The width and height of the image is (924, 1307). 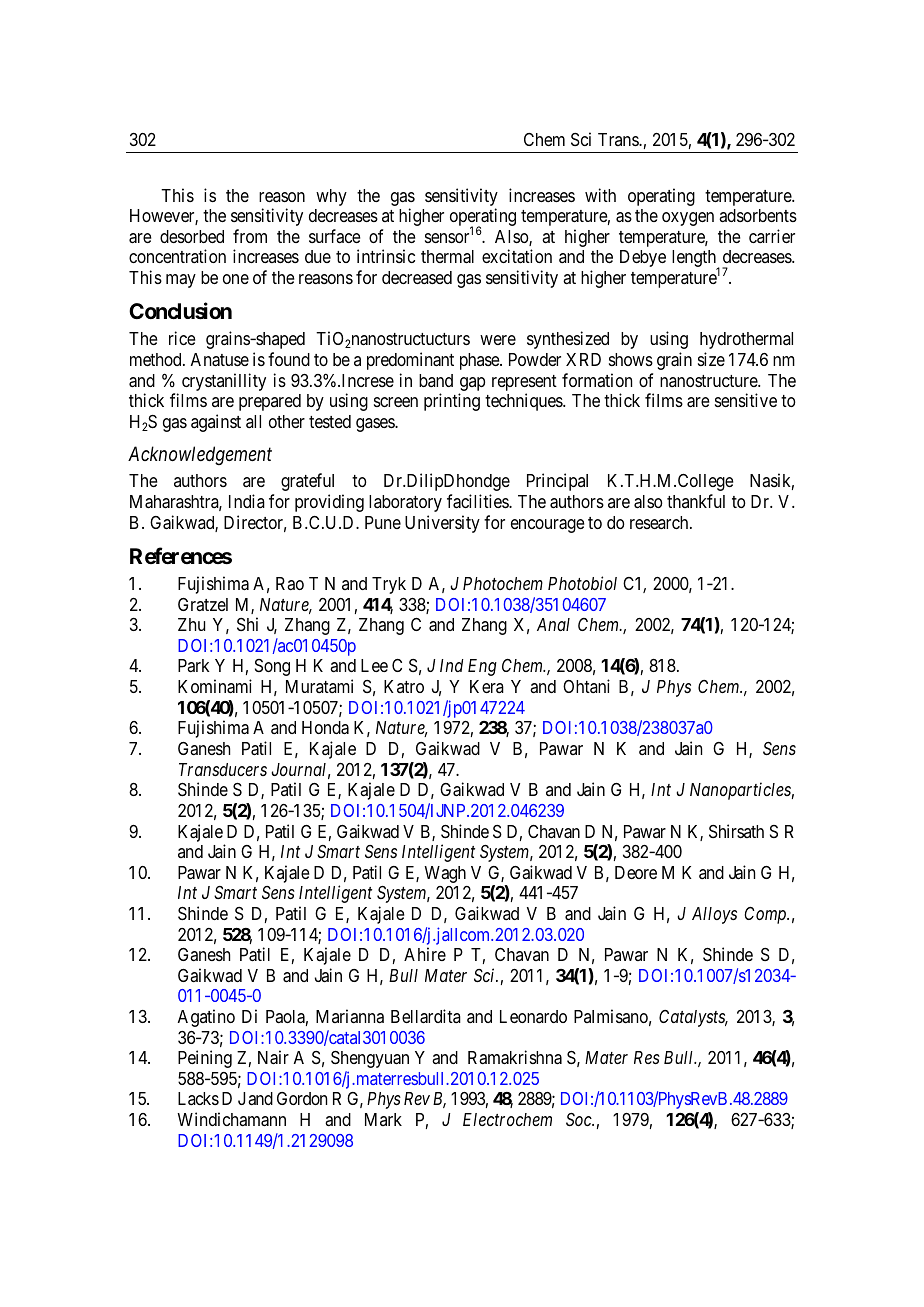 What do you see at coordinates (688, 219) in the image?
I see `oxygen` at bounding box center [688, 219].
